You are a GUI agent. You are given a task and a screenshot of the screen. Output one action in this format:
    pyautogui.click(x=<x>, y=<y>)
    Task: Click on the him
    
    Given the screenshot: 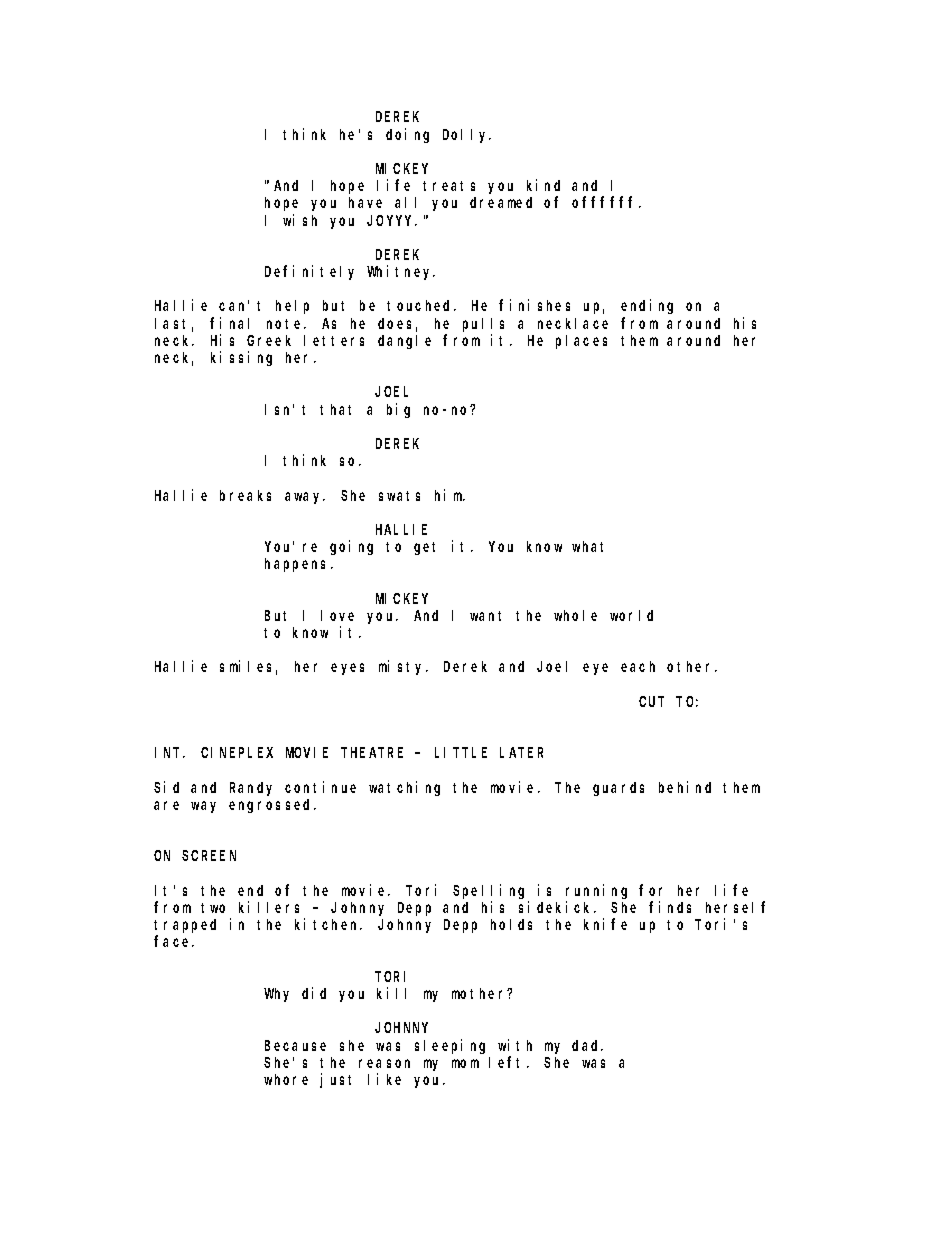 What is the action you would take?
    pyautogui.click(x=450, y=495)
